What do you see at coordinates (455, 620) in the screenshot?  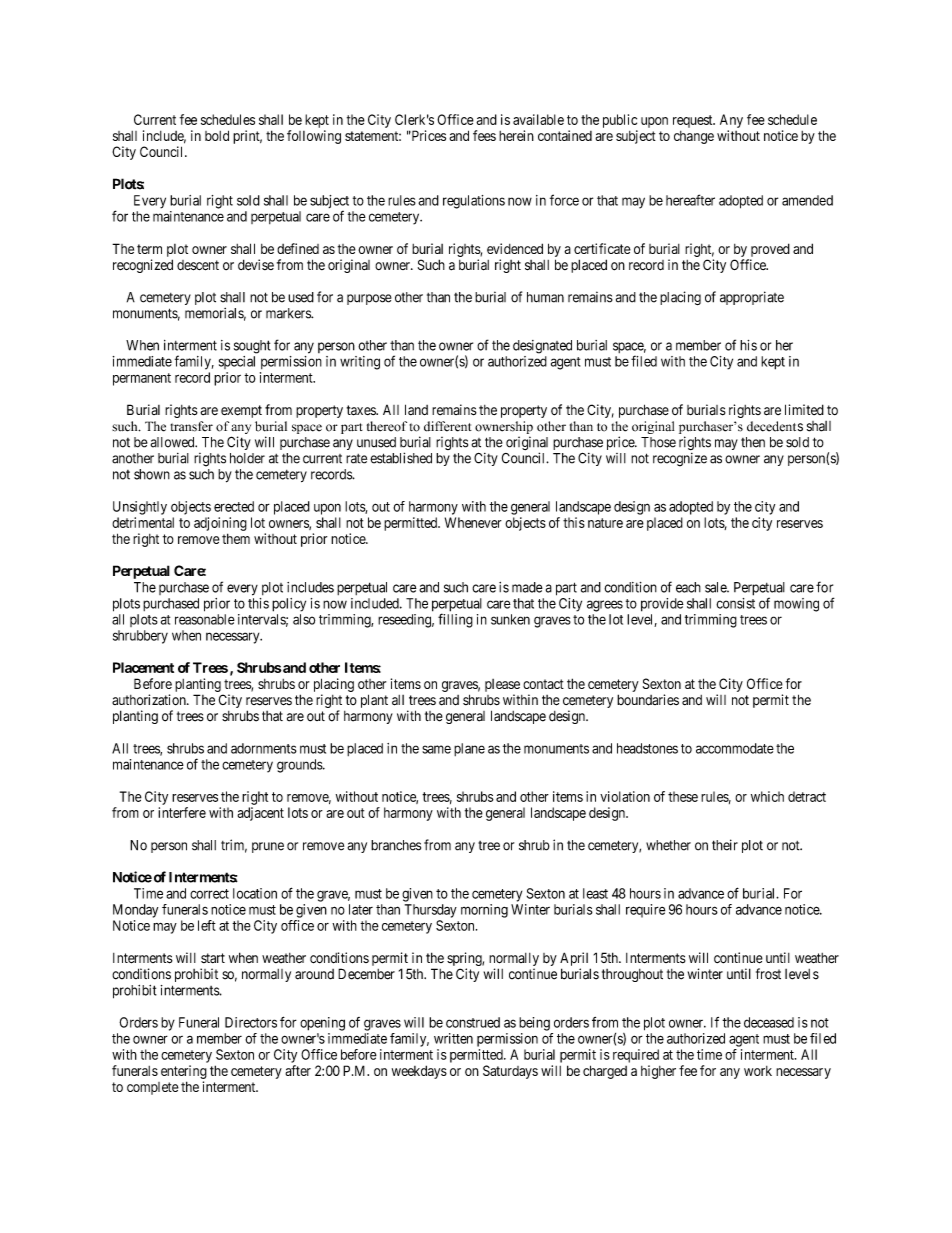 I see `filling` at bounding box center [455, 620].
